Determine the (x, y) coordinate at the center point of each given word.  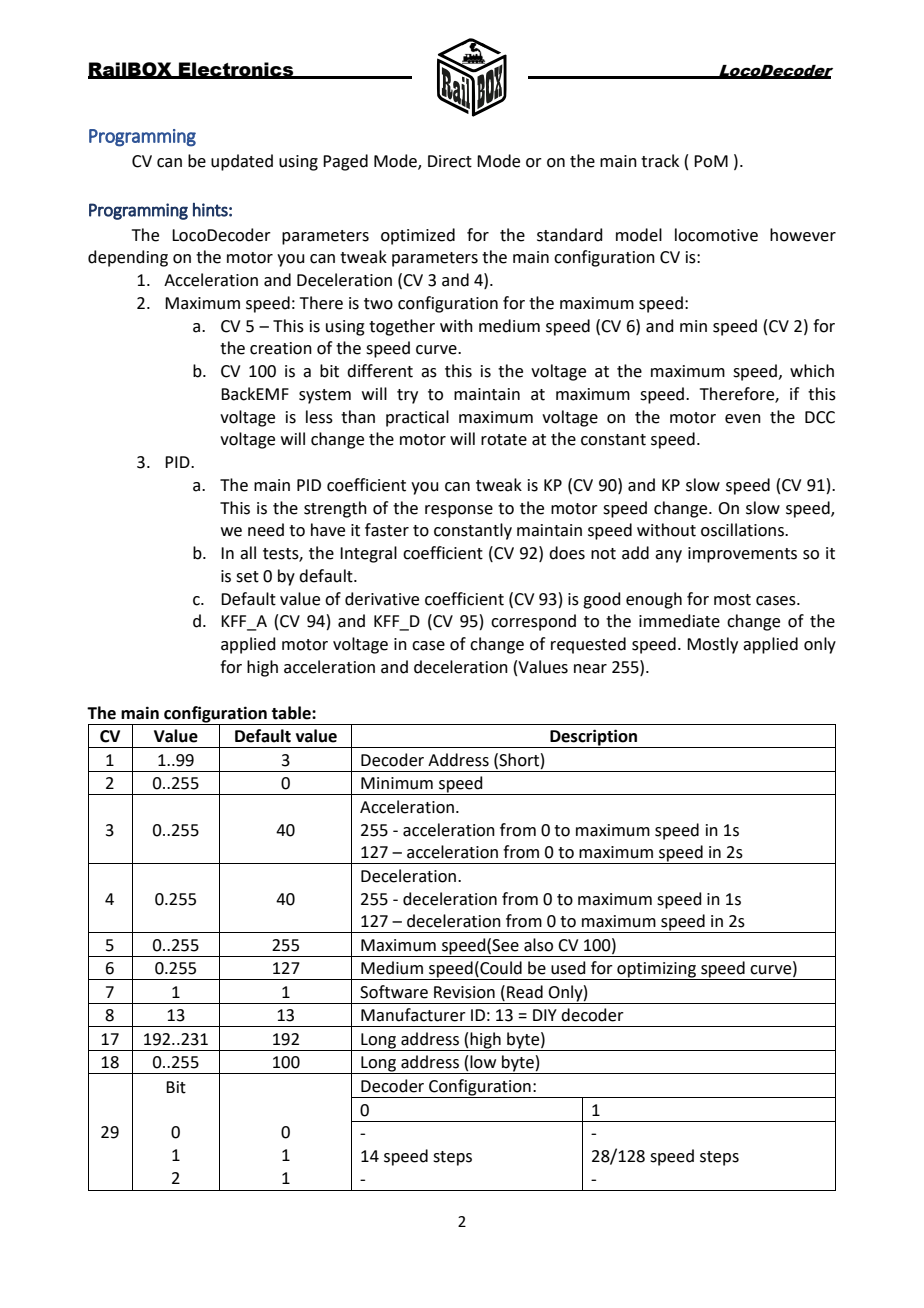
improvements (742, 555)
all (248, 553)
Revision (464, 992)
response (459, 511)
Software (394, 992)
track (660, 161)
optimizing (656, 971)
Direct (450, 161)
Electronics (236, 70)
